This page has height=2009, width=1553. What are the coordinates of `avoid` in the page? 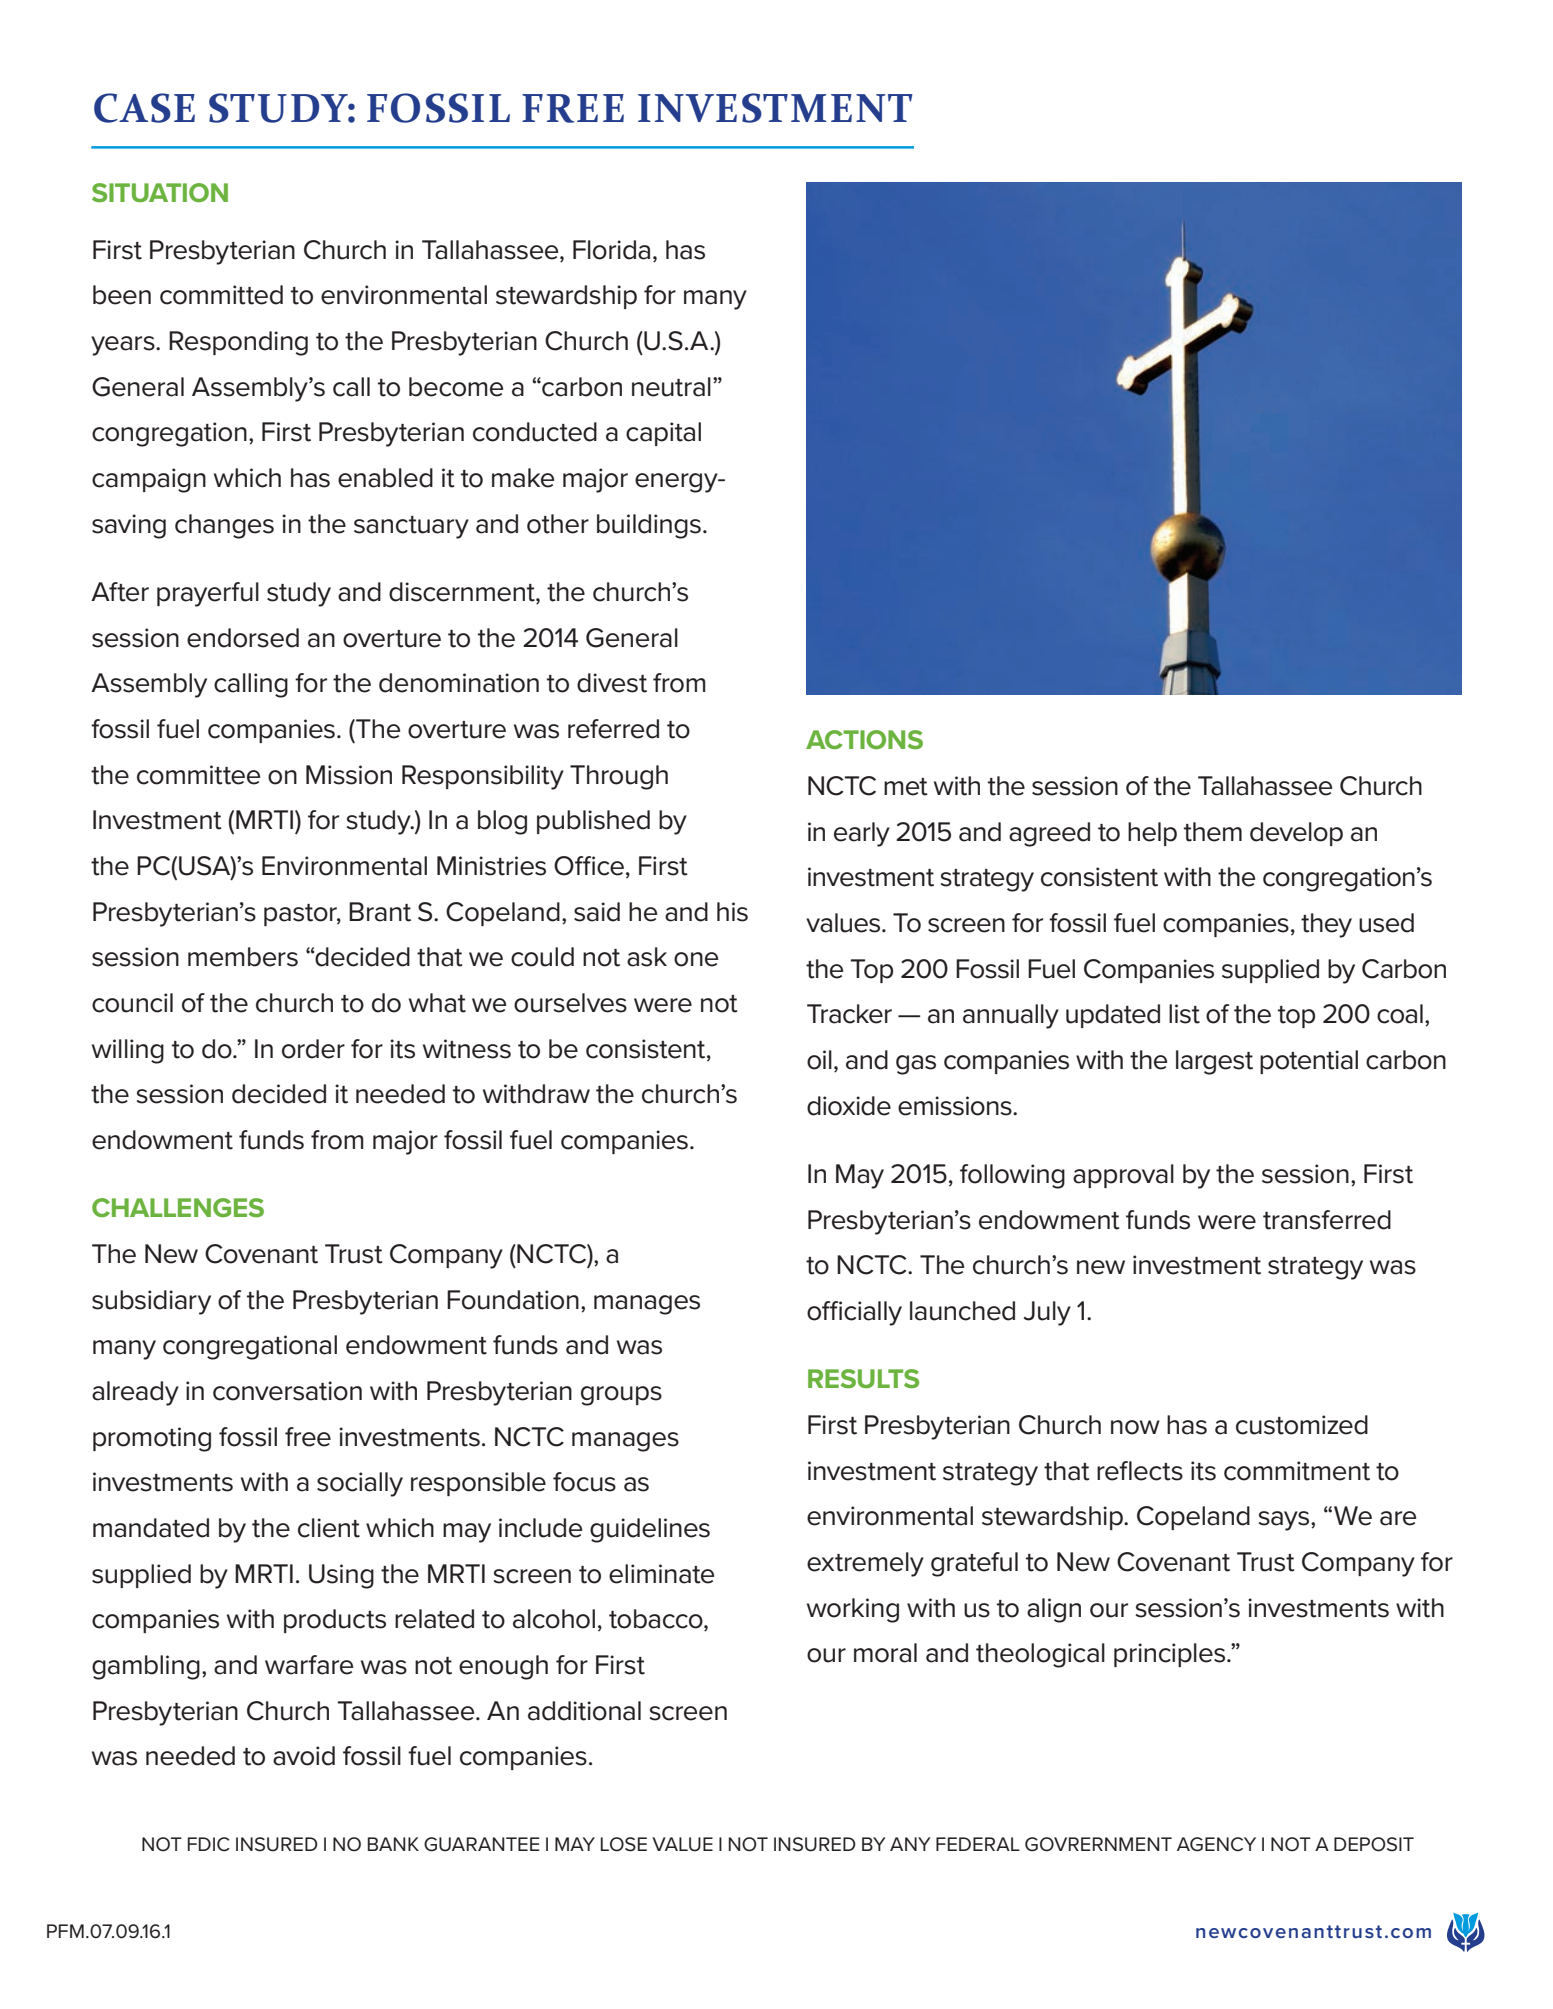 It's located at (304, 1756).
